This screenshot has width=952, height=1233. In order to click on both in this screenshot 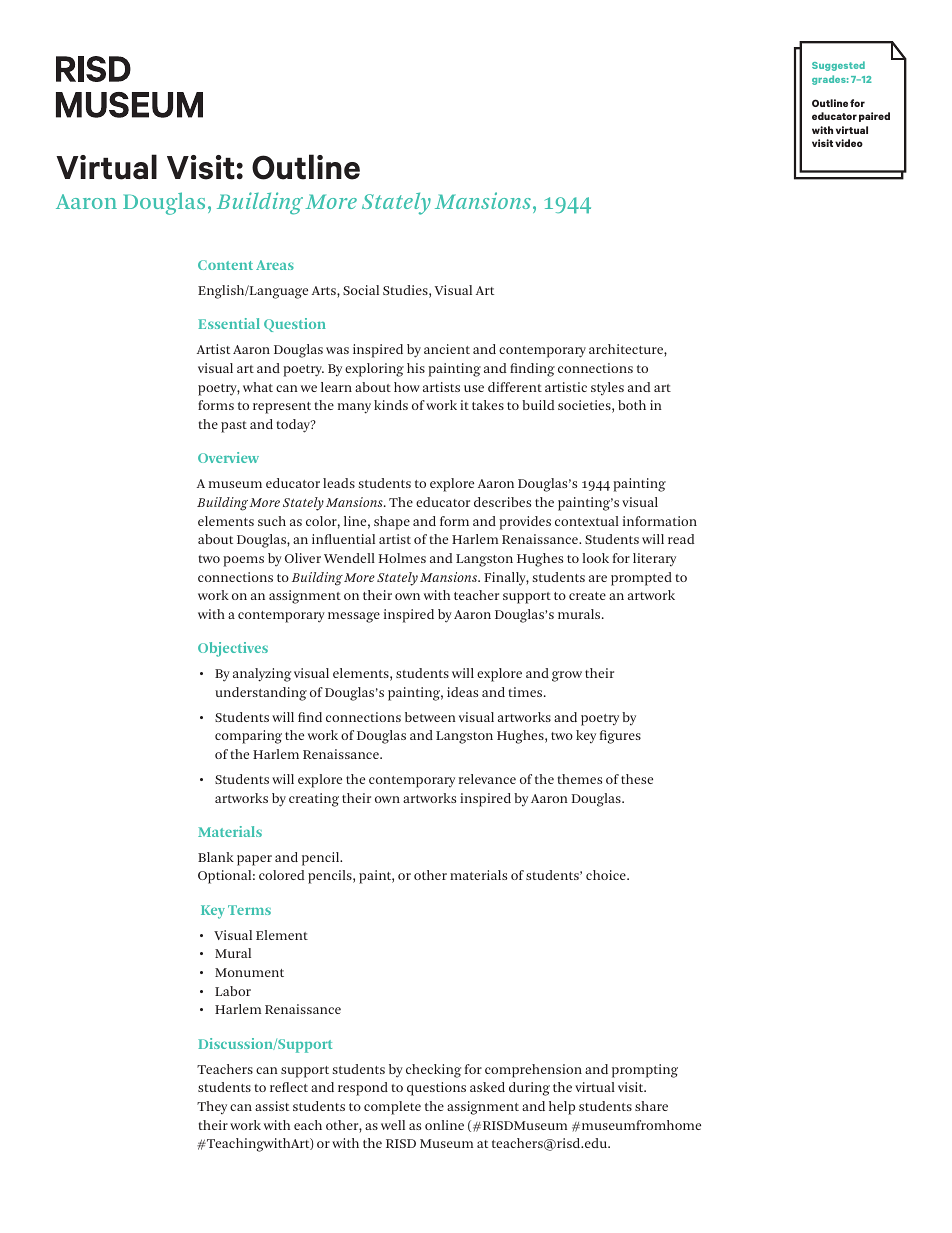, I will do `click(632, 405)`.
